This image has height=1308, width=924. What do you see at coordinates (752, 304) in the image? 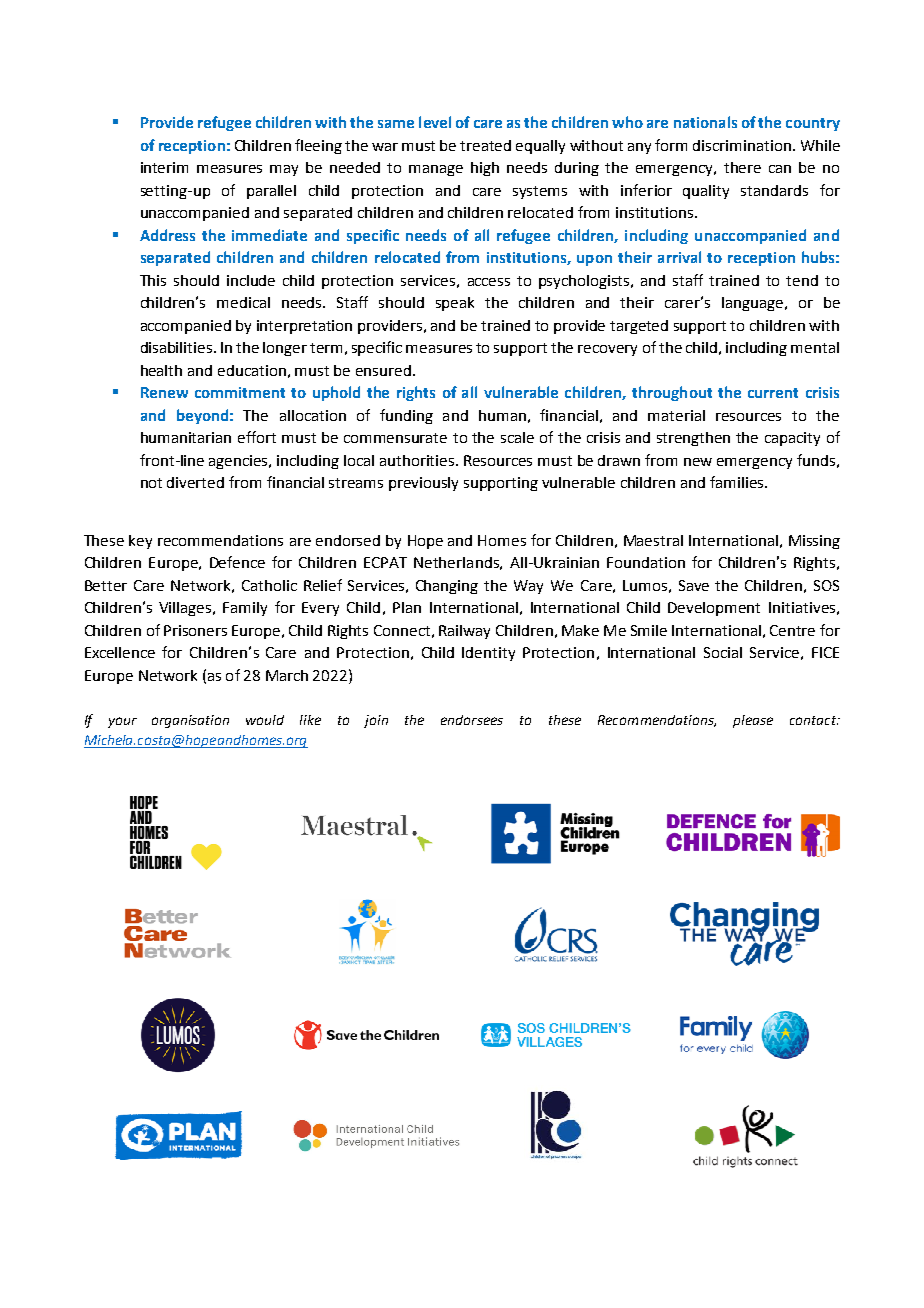
I see `language` at bounding box center [752, 304].
